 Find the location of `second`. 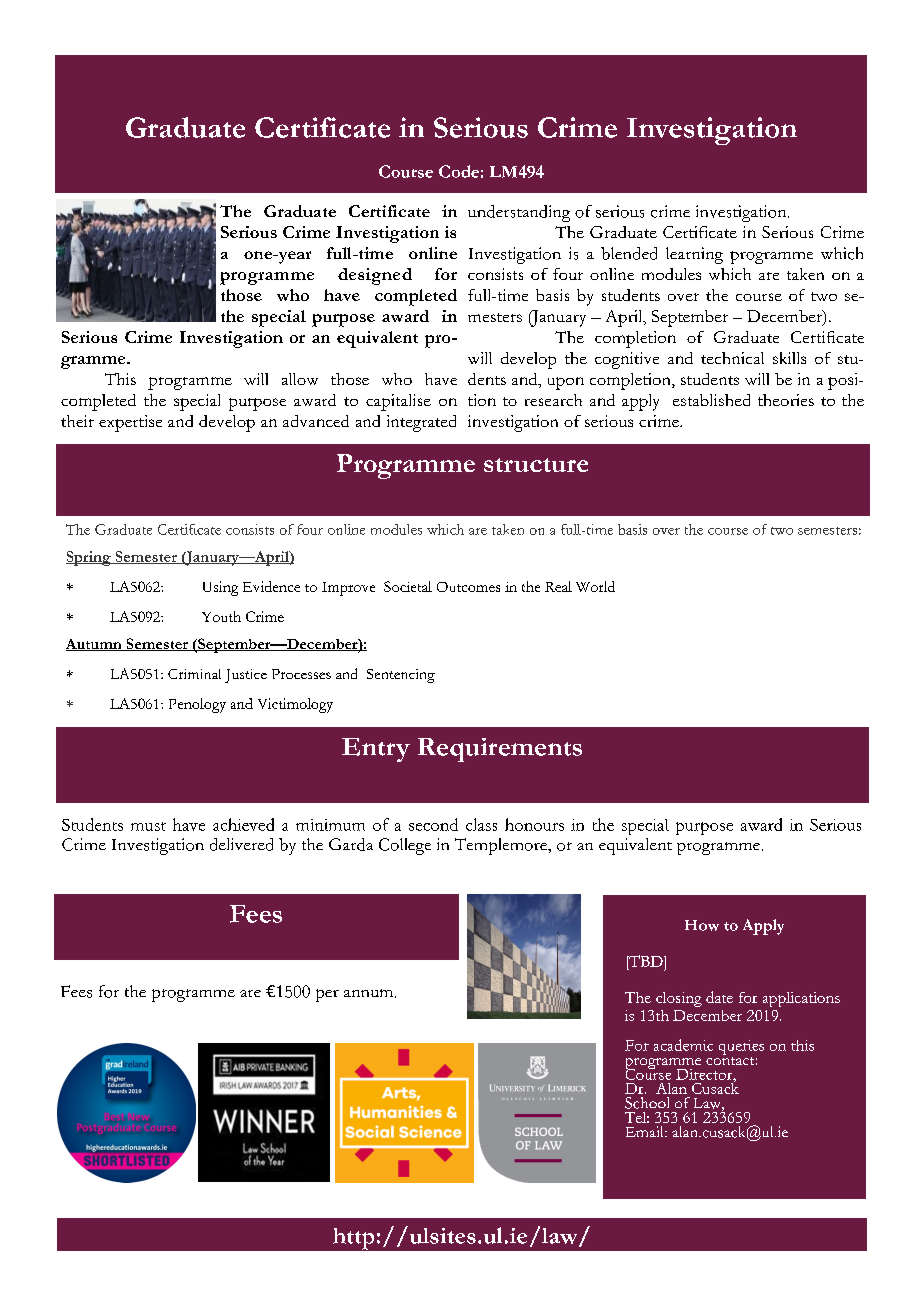

second is located at coordinates (433, 824).
